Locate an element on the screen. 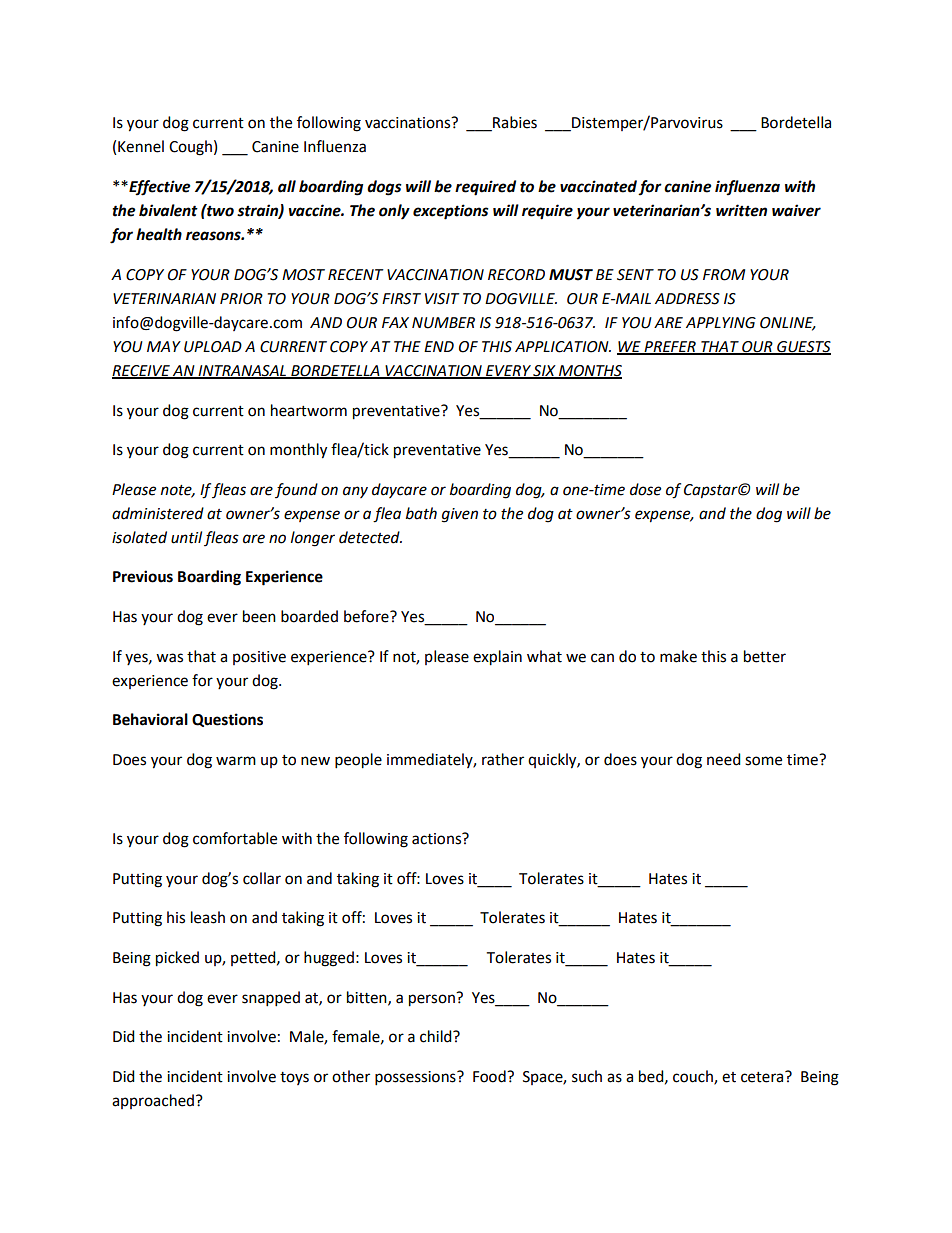 The image size is (952, 1233). been is located at coordinates (259, 616).
